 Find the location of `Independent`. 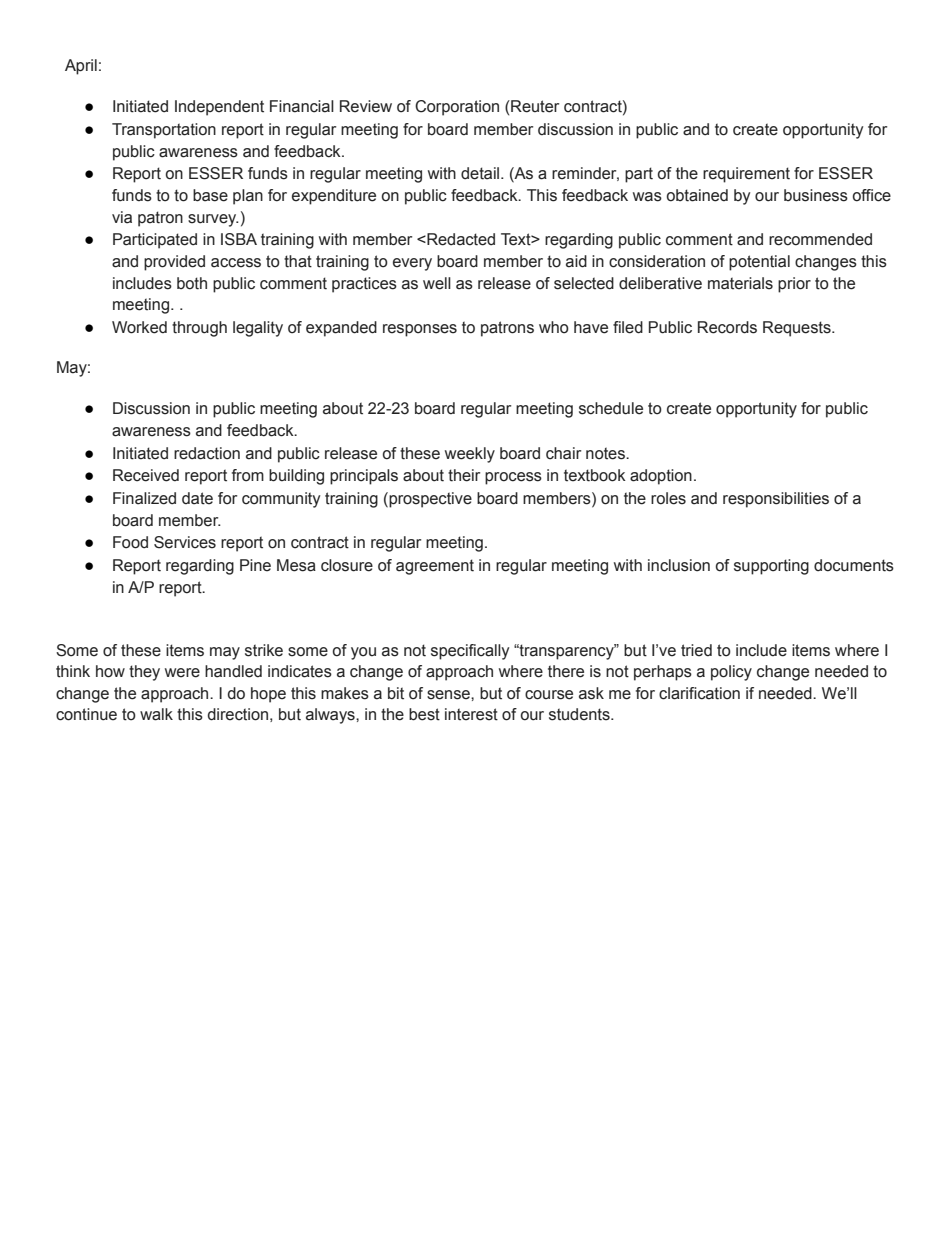

Independent is located at coordinates (219, 108).
